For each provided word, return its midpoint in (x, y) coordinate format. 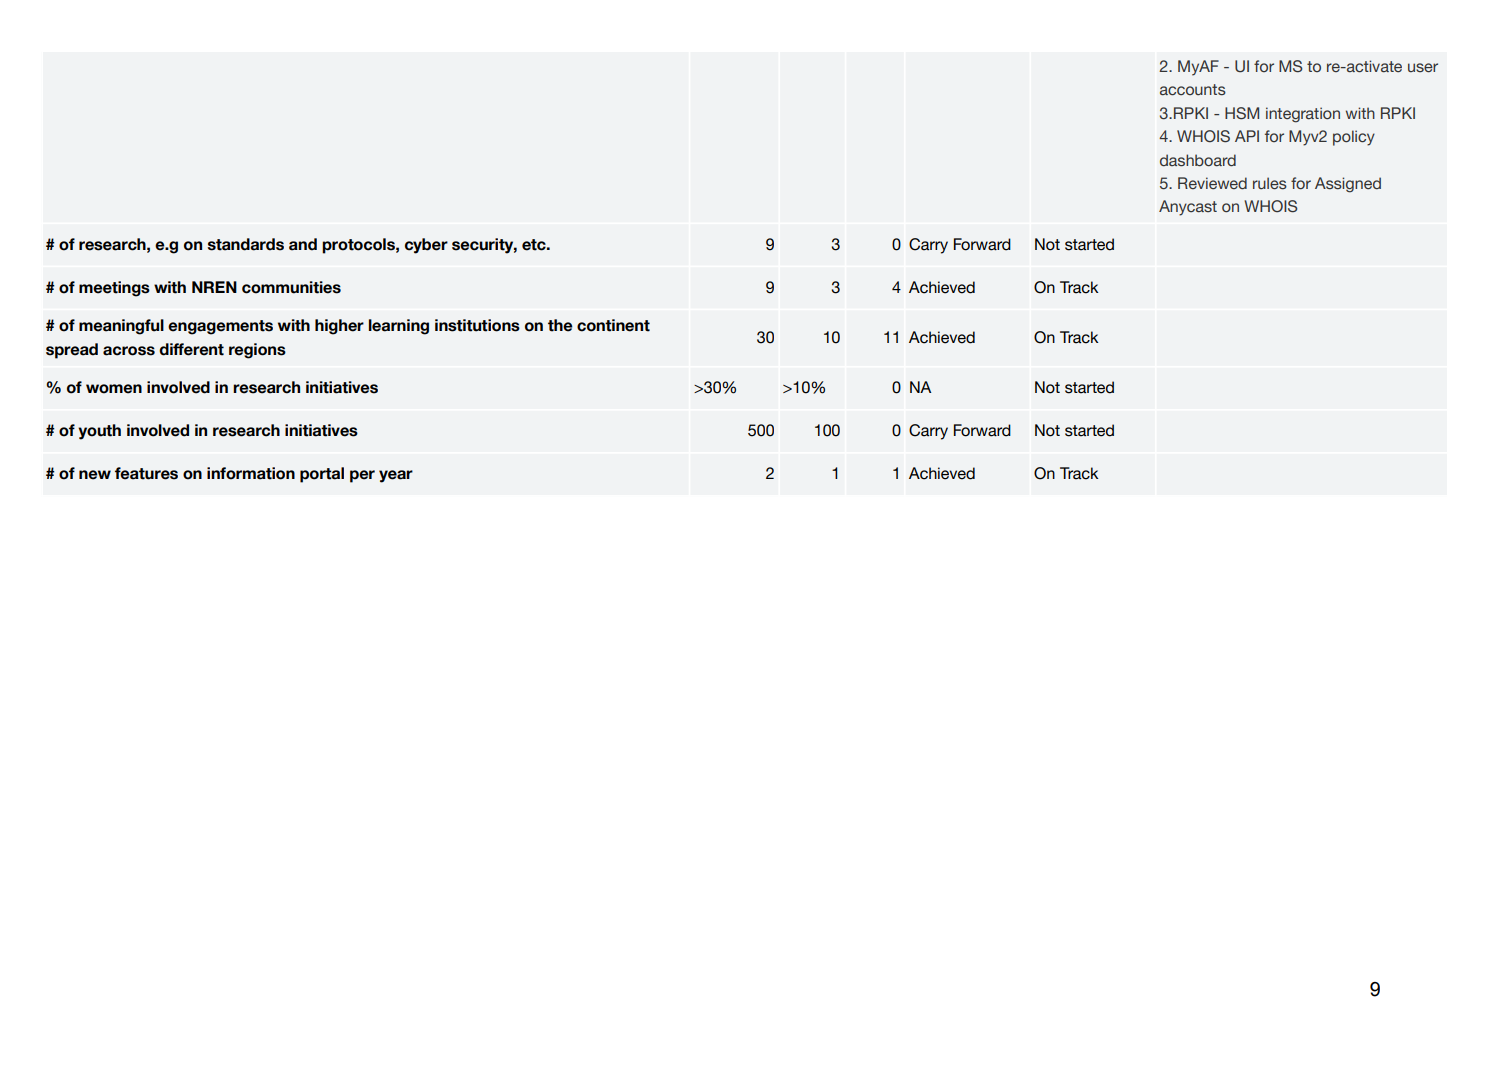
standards (246, 244)
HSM (1242, 113)
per (362, 476)
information (251, 473)
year (396, 476)
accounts (1193, 90)
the (560, 325)
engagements (220, 327)
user (1423, 68)
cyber (426, 246)
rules (1270, 183)
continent (613, 325)
